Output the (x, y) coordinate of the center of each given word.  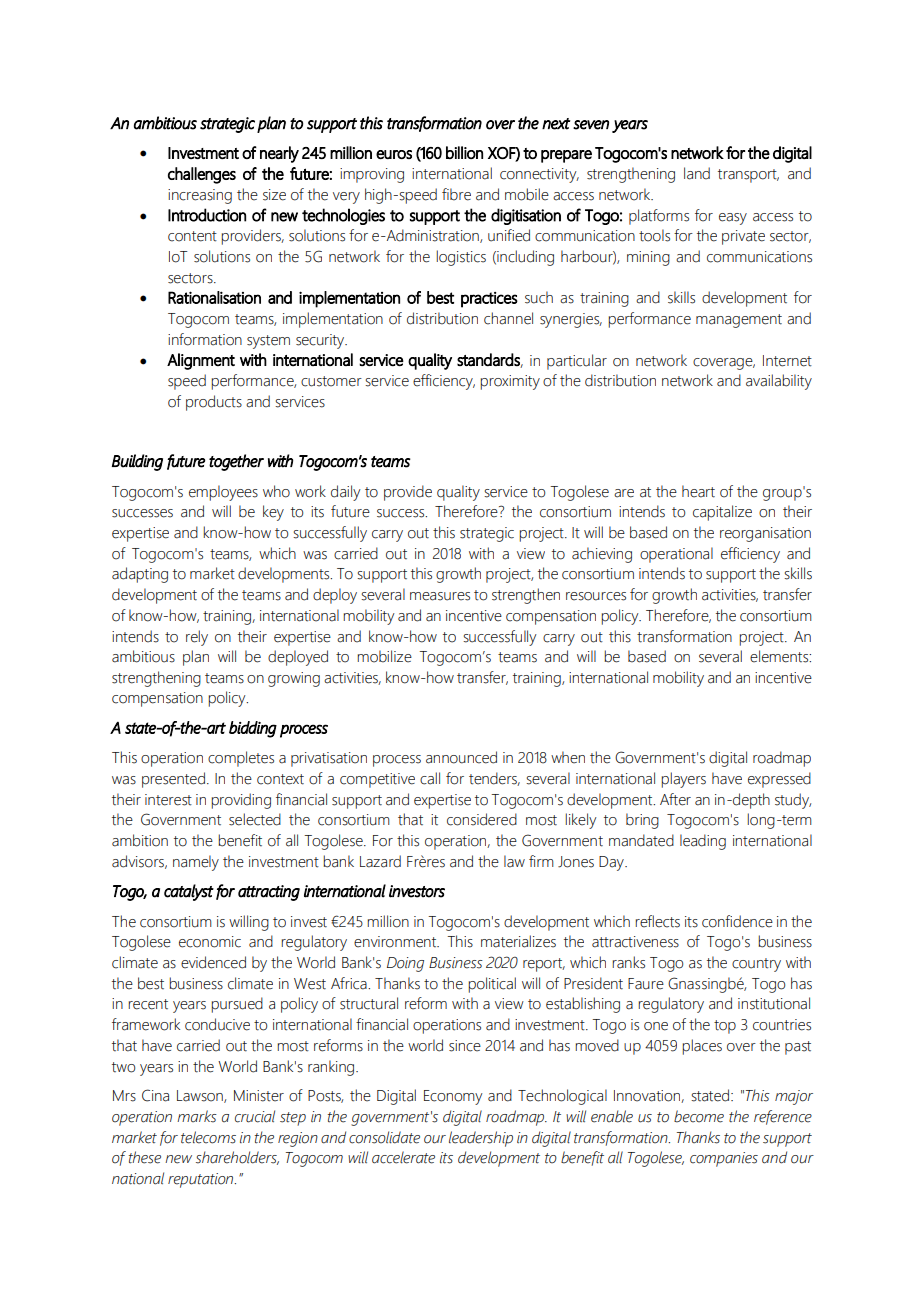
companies (724, 1159)
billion (464, 152)
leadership (481, 1139)
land (697, 173)
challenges (202, 175)
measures (440, 596)
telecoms (208, 1137)
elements (780, 656)
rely (197, 638)
